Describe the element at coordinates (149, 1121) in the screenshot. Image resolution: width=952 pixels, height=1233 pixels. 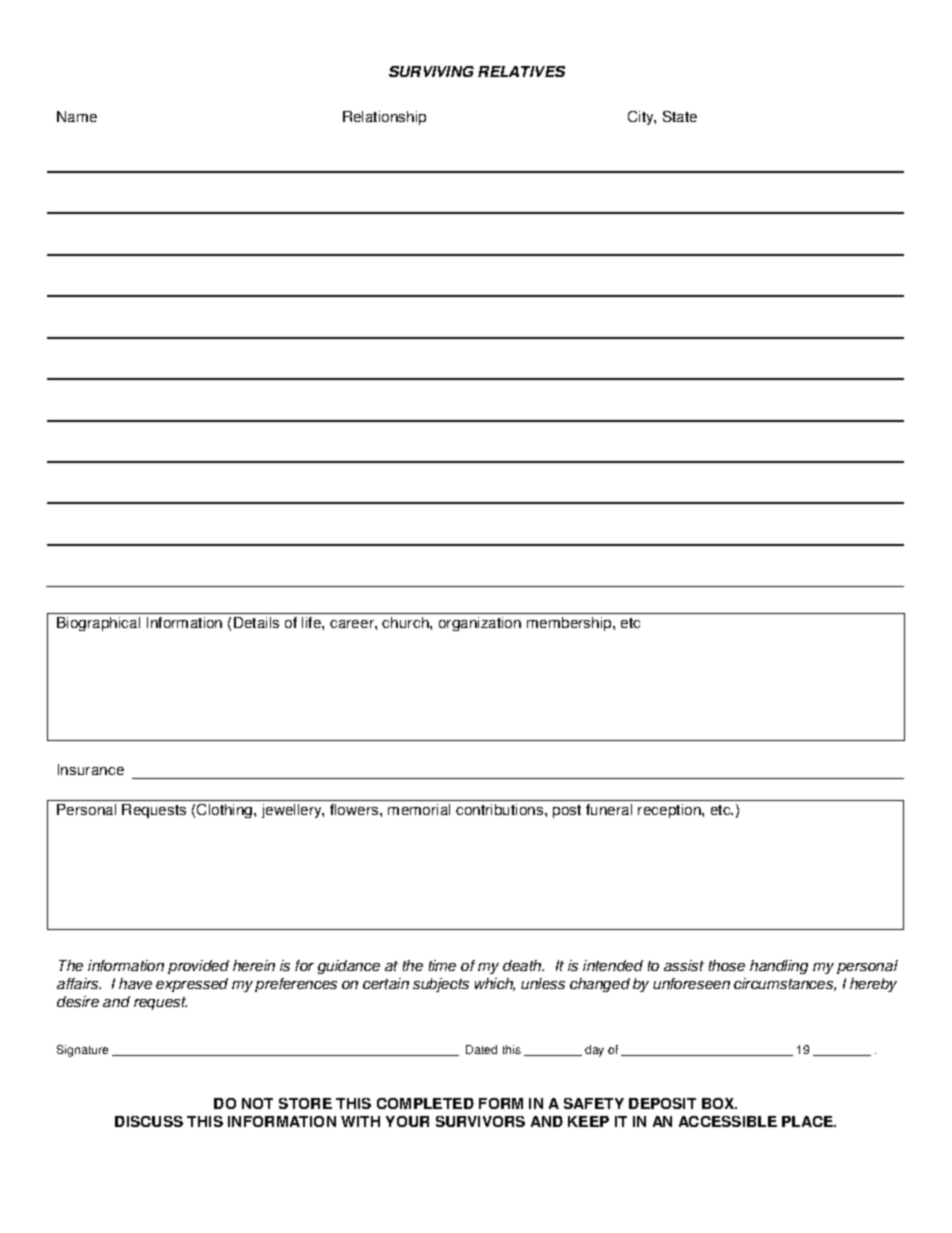
I see `DISCUSS` at that location.
